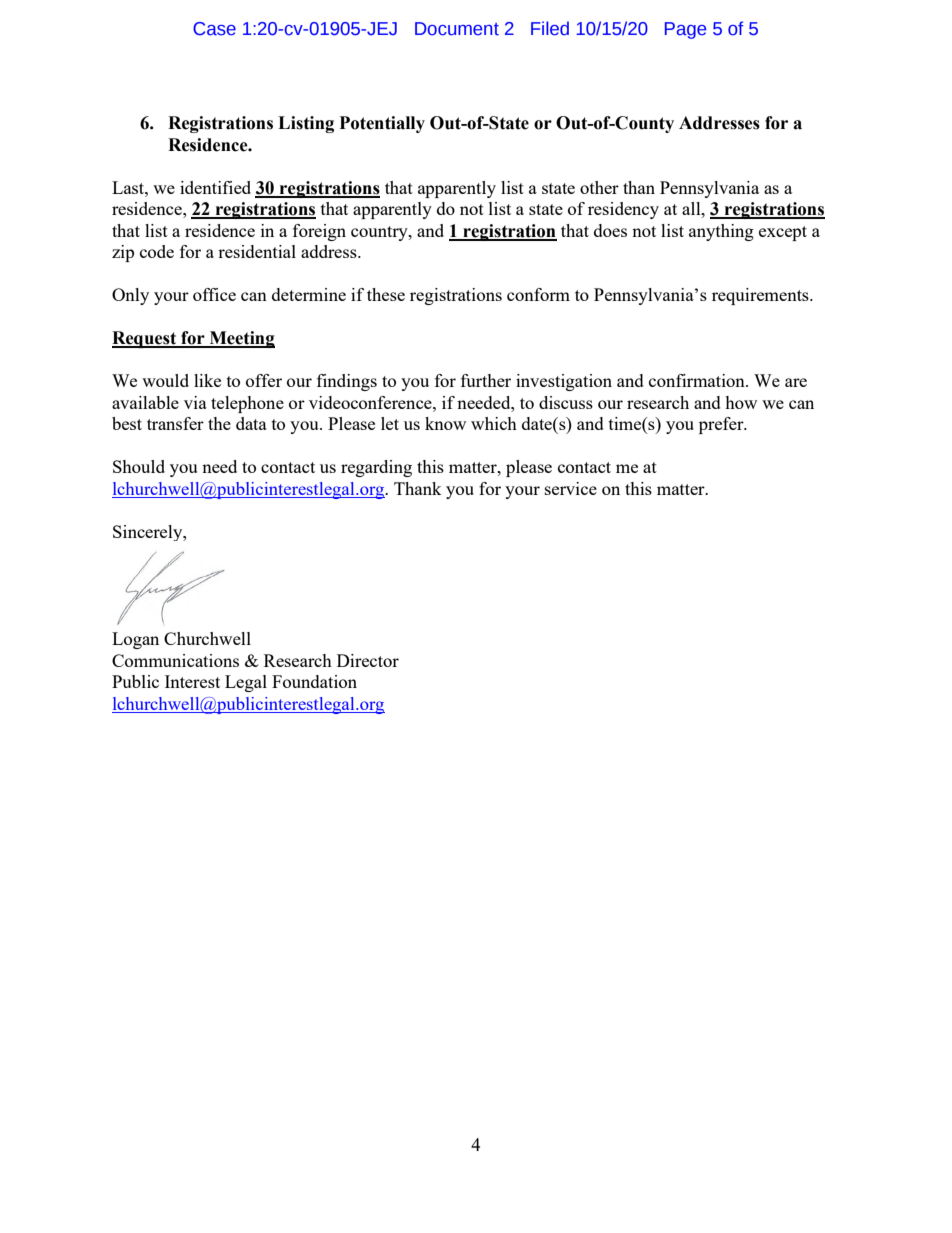  Describe the element at coordinates (571, 488) in the screenshot. I see `service` at that location.
